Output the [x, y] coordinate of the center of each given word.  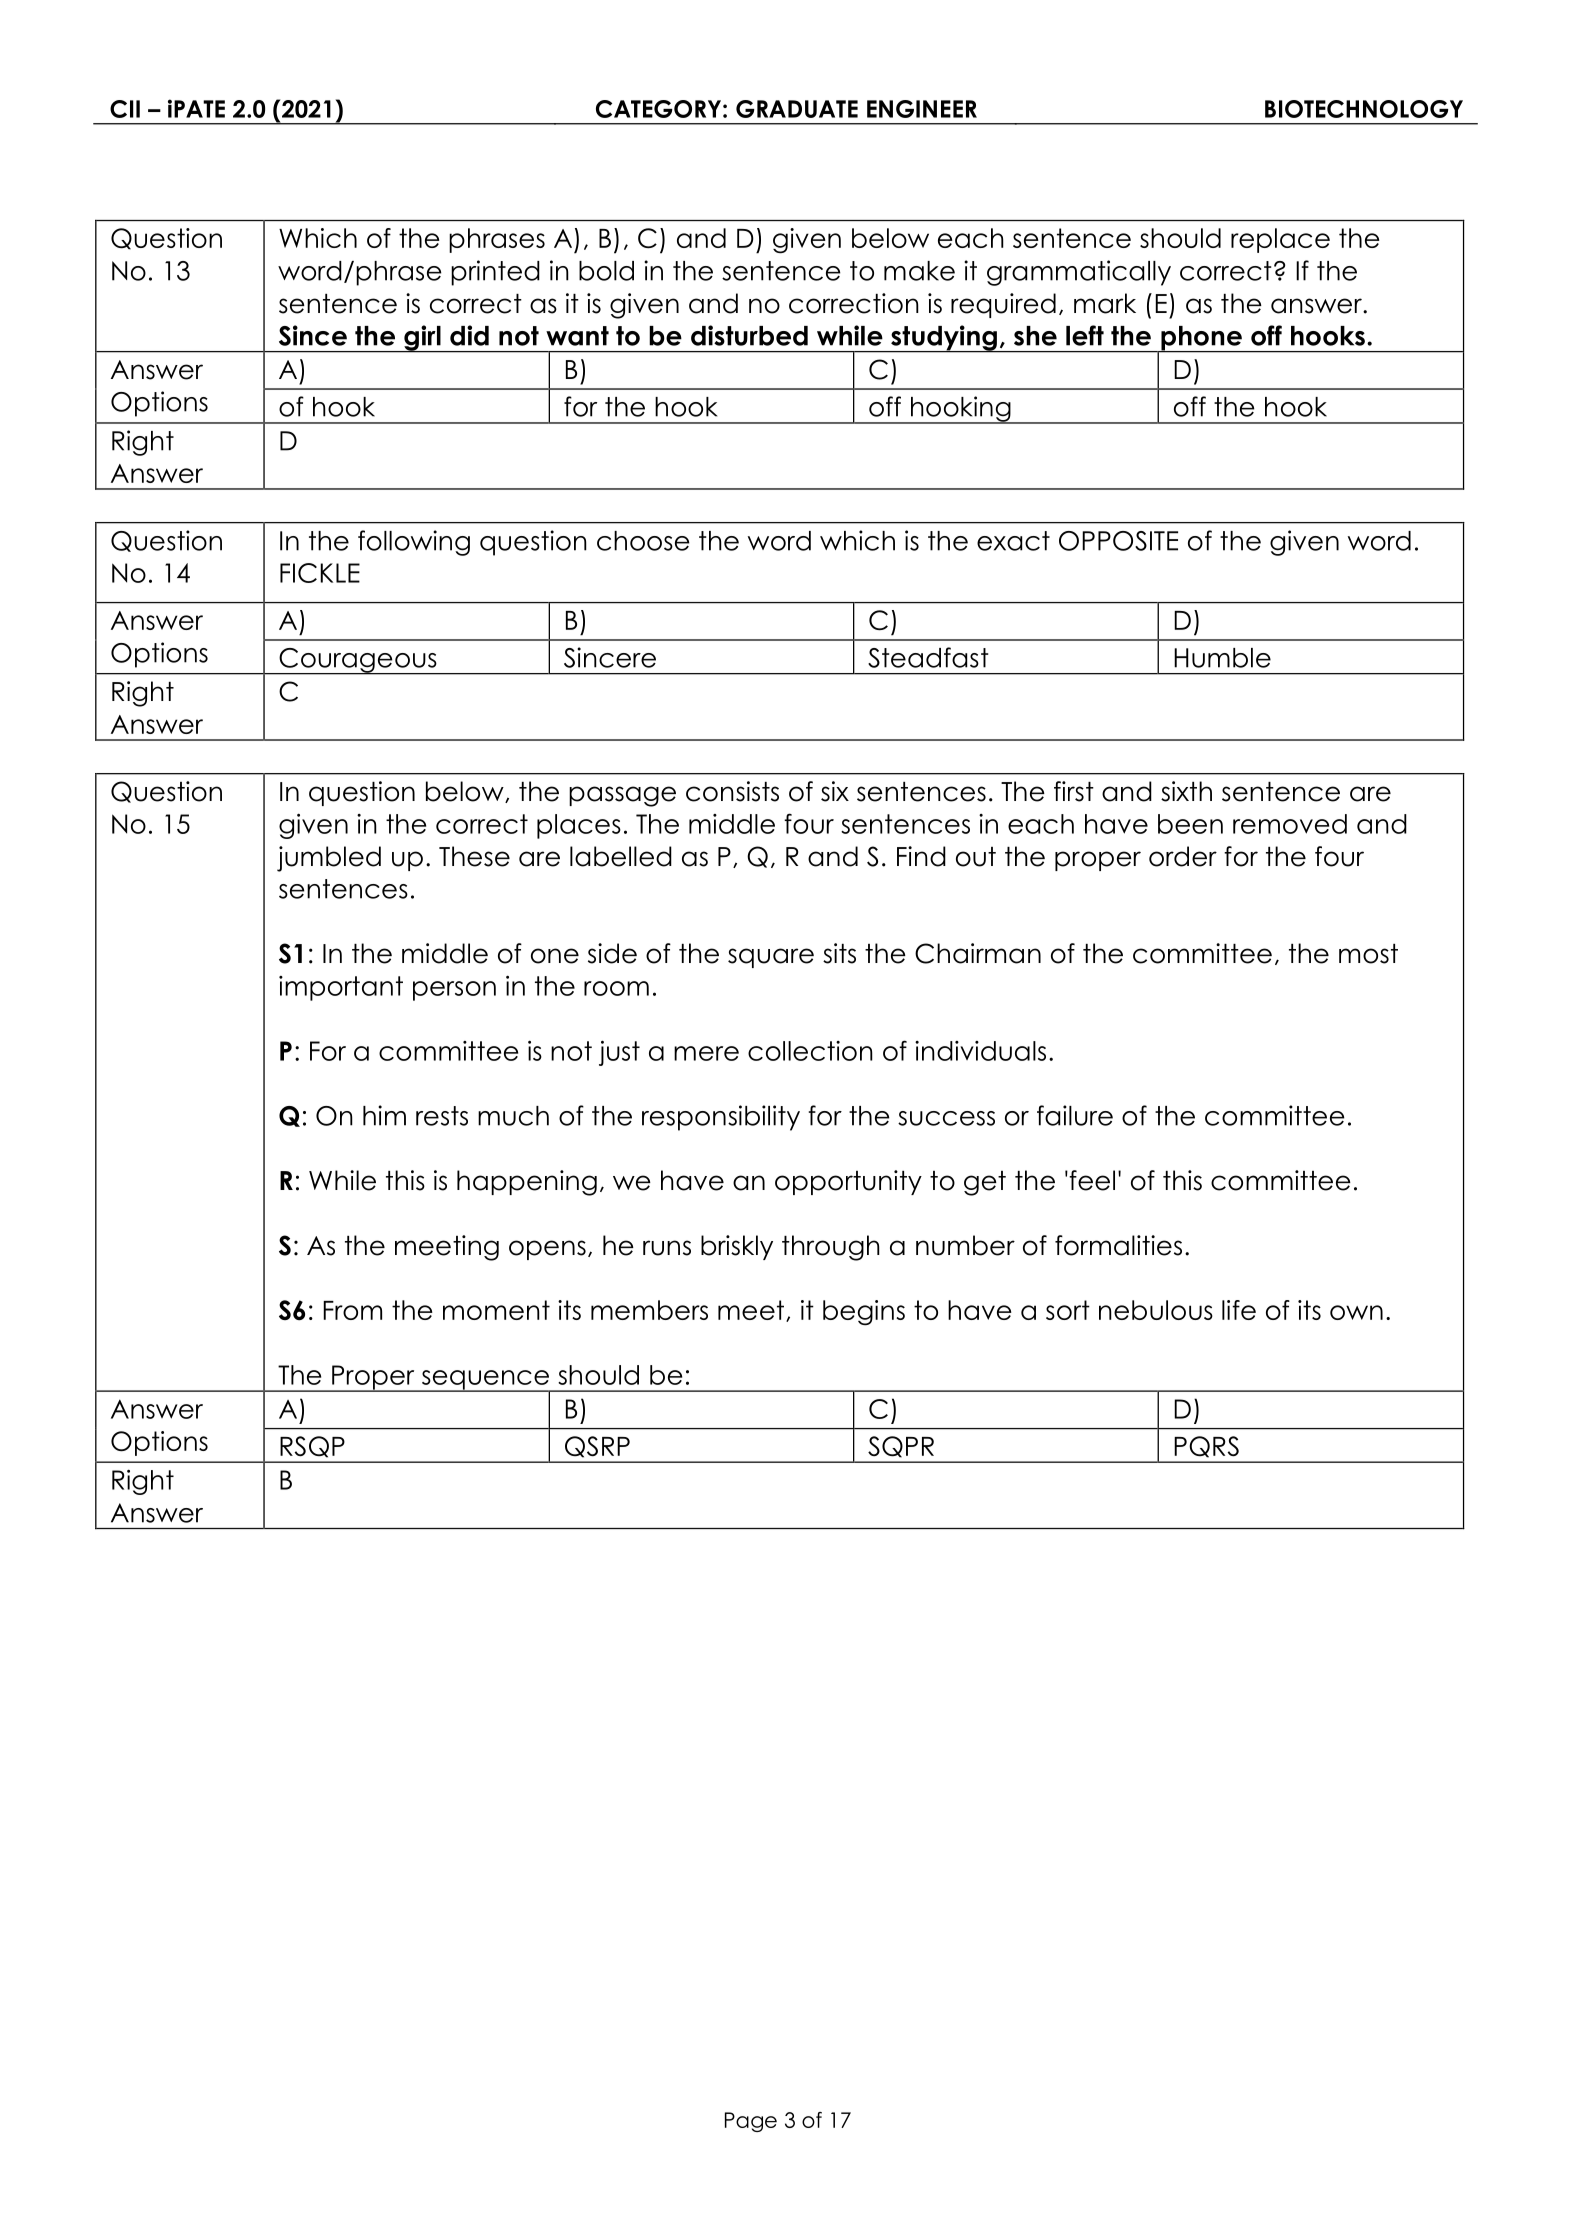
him [384, 1115]
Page [751, 2122]
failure [1075, 1115]
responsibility [721, 1118]
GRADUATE [797, 109]
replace [1280, 240]
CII [125, 109]
